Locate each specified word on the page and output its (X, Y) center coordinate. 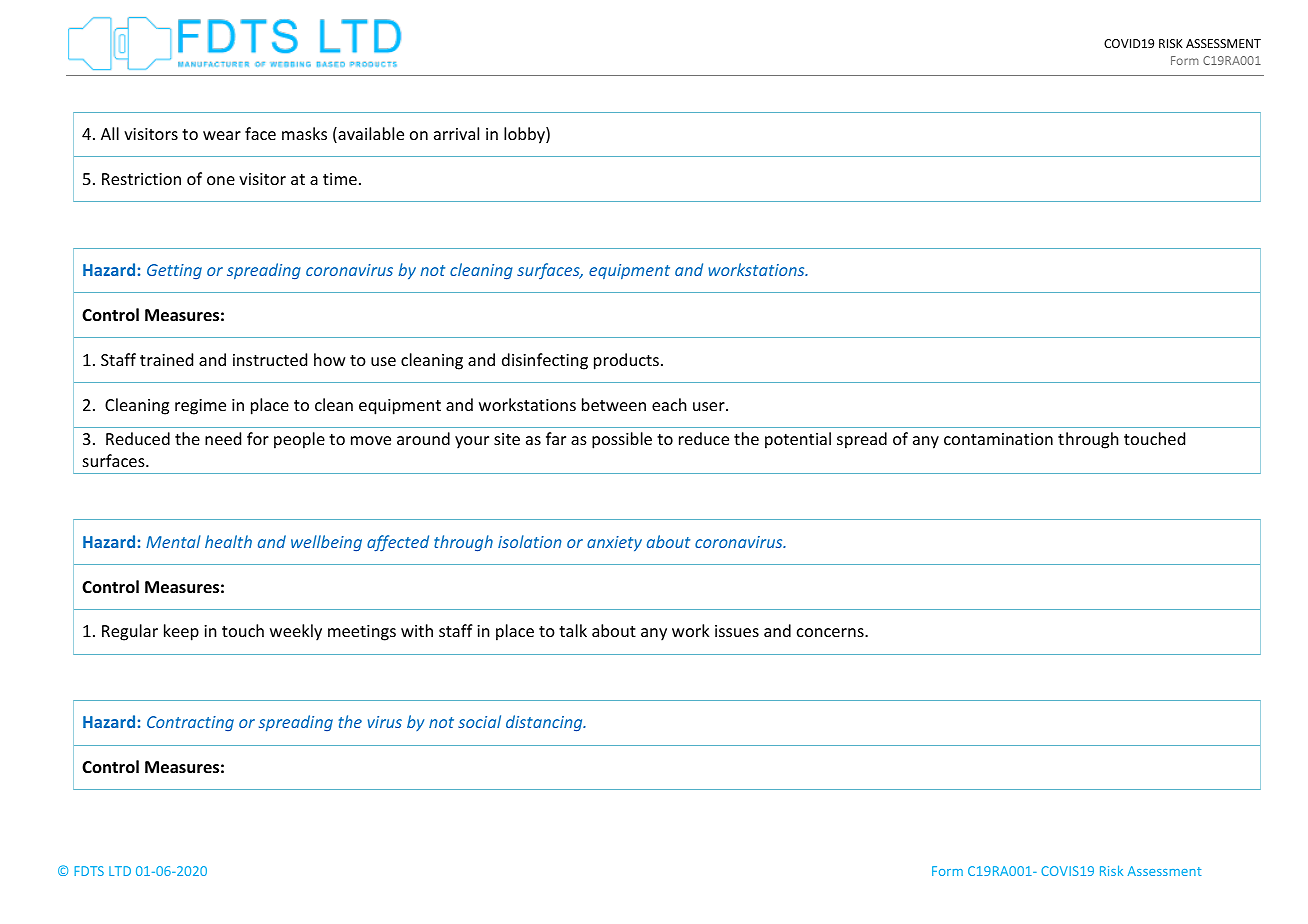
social (479, 721)
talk (573, 630)
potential (798, 440)
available (370, 135)
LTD (120, 871)
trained (166, 359)
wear (222, 135)
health (228, 541)
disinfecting (545, 361)
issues (737, 631)
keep (181, 632)
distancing (545, 723)
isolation (530, 541)
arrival (456, 133)
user (710, 406)
